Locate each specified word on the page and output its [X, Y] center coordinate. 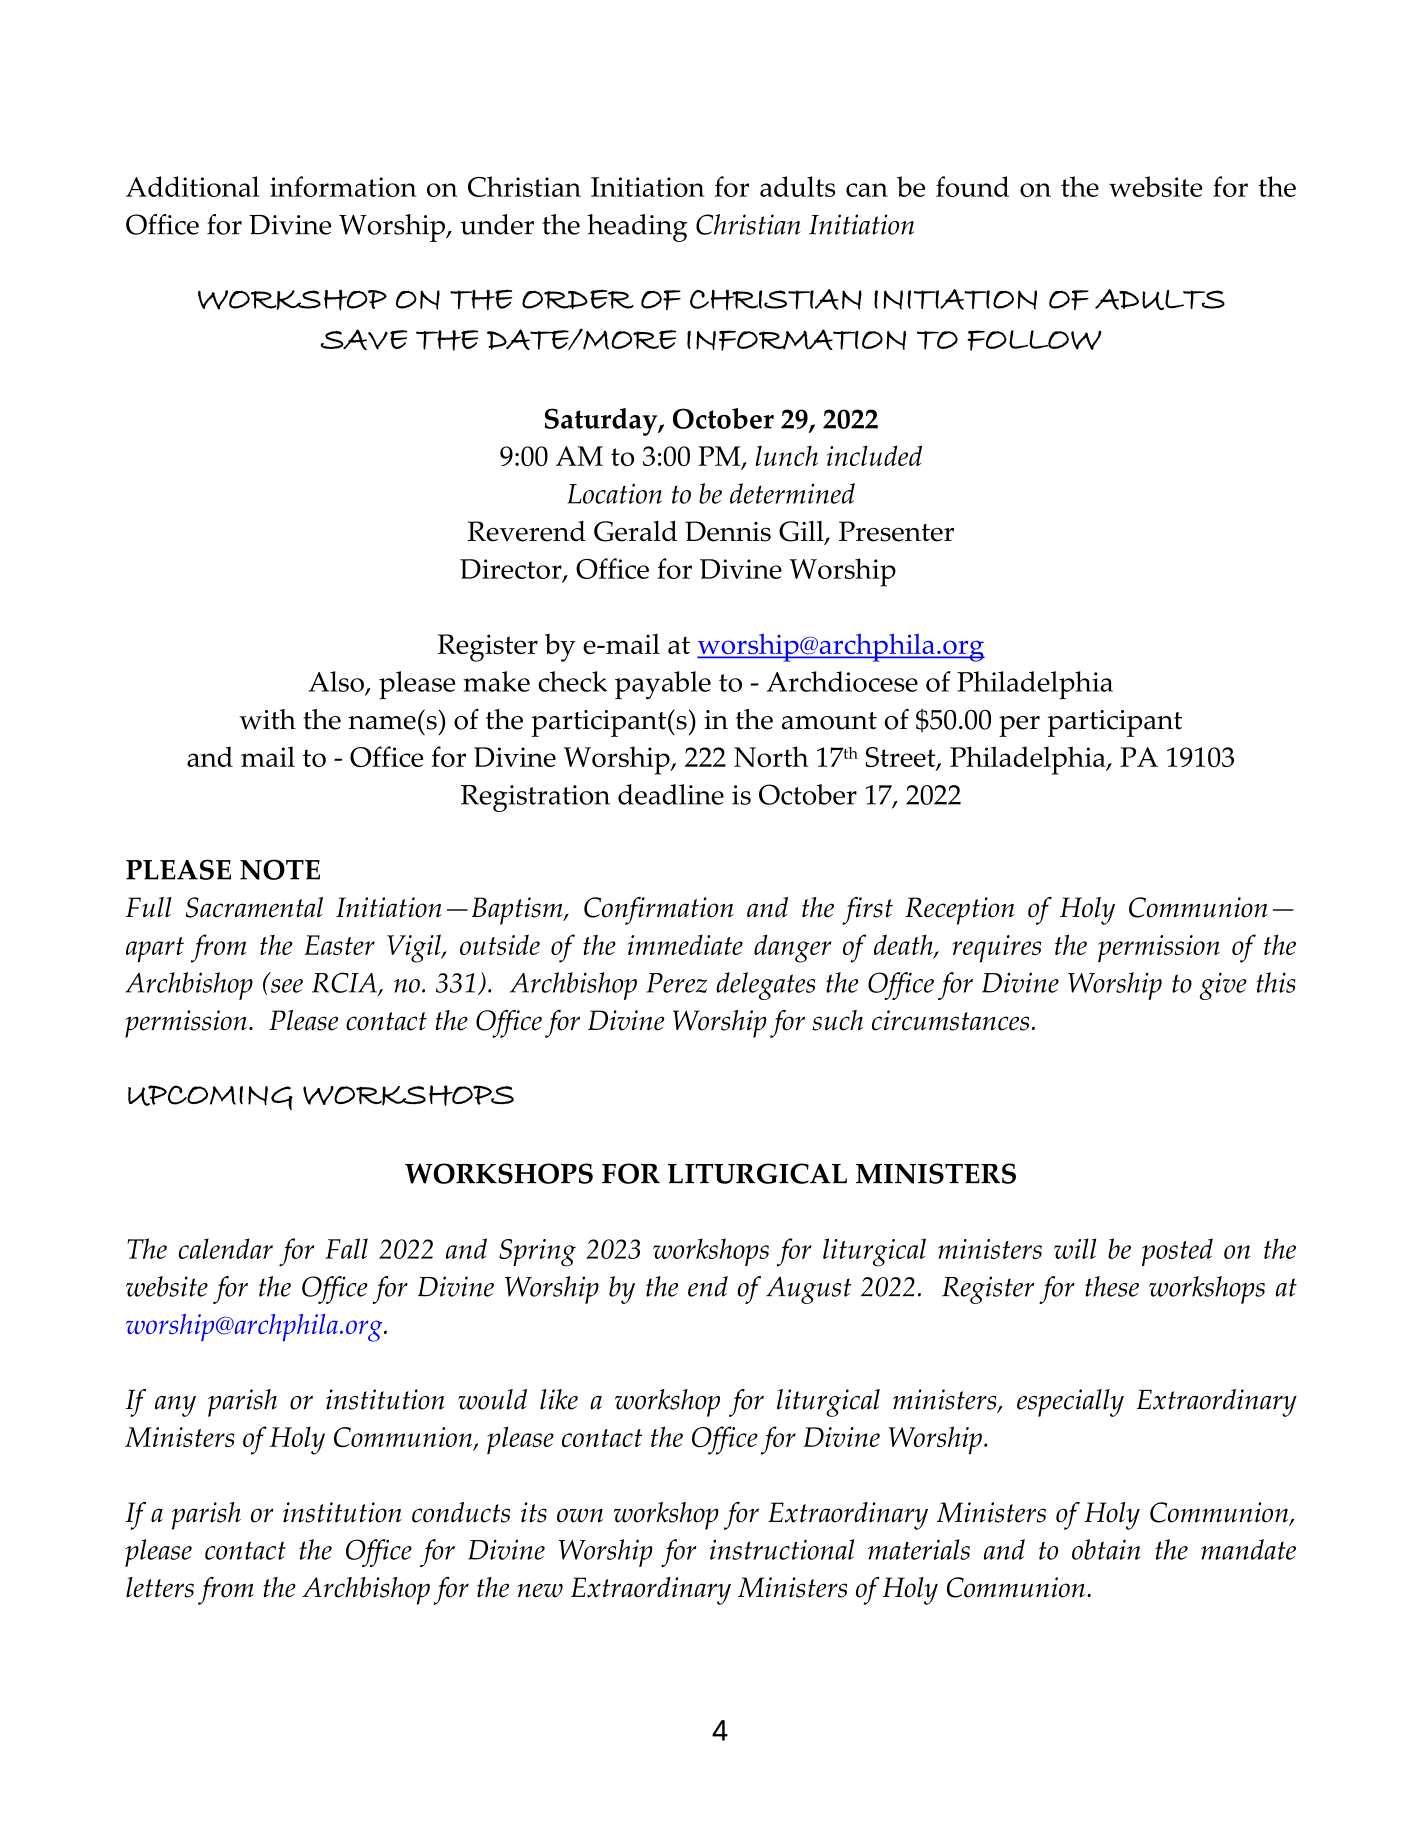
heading [637, 228]
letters [160, 1587]
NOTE [280, 869]
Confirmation [659, 911]
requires [996, 949]
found [972, 186]
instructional [782, 1549]
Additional [192, 186]
